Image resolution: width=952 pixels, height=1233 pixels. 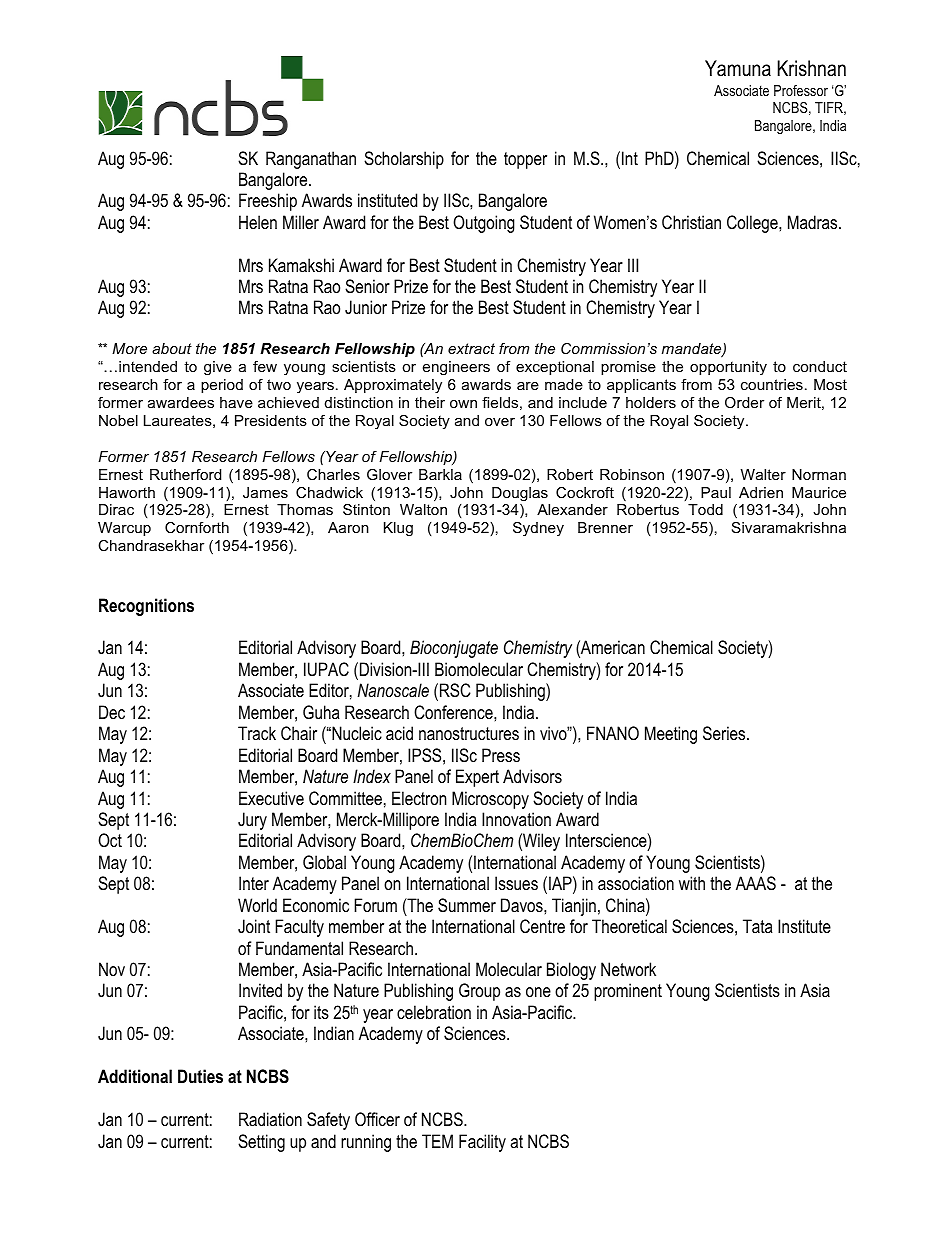 What do you see at coordinates (525, 160) in the screenshot?
I see `topper` at bounding box center [525, 160].
